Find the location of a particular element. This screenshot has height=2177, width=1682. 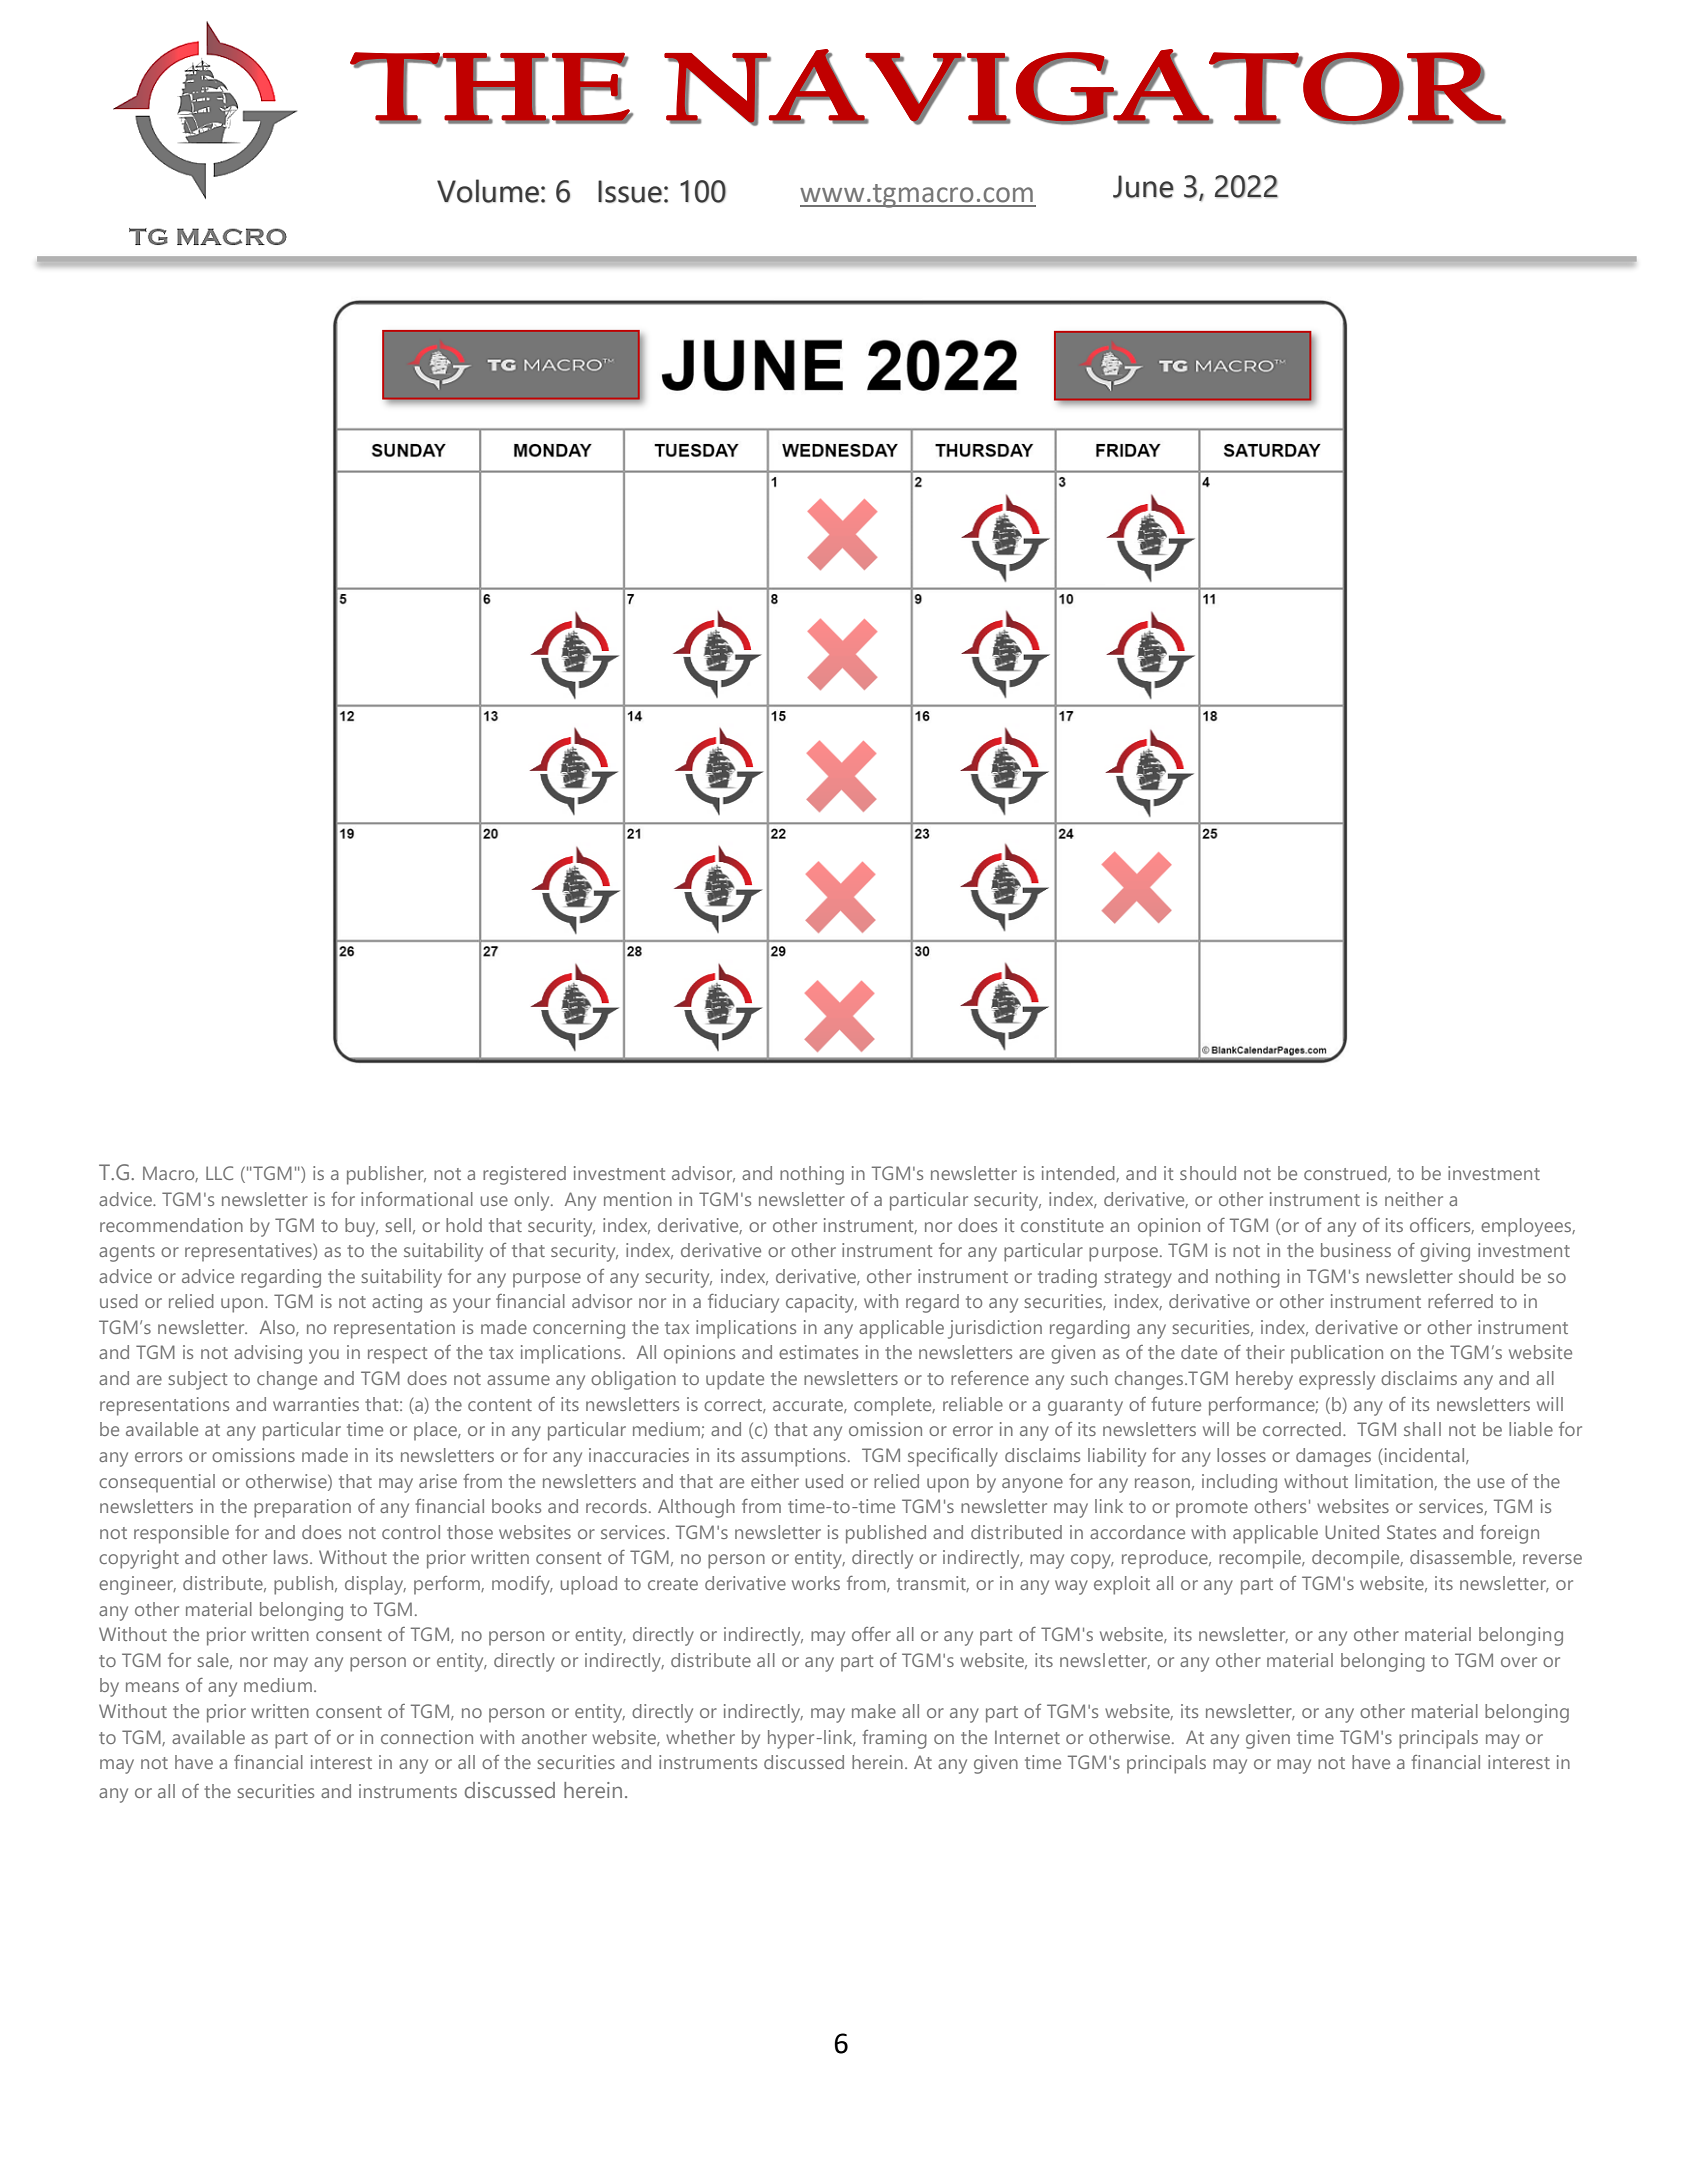

buy is located at coordinates (361, 1227).
